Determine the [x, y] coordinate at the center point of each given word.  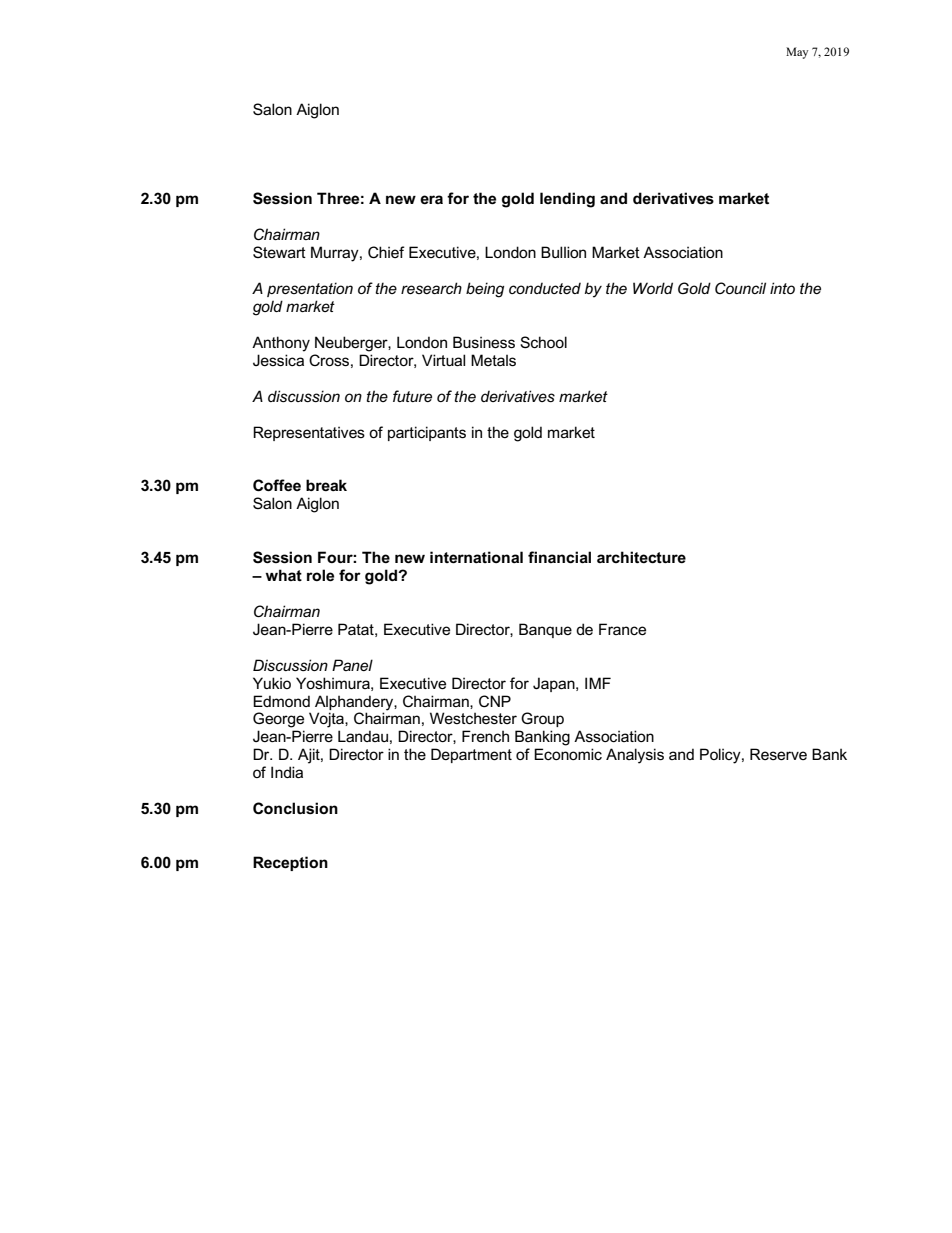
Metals [493, 360]
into [782, 288]
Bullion [563, 252]
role [320, 575]
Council [740, 288]
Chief [386, 252]
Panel [352, 665]
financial [559, 557]
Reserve [778, 754]
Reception [290, 863]
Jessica [278, 360]
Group [542, 719]
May [797, 53]
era [431, 199]
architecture [641, 557]
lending [567, 200]
